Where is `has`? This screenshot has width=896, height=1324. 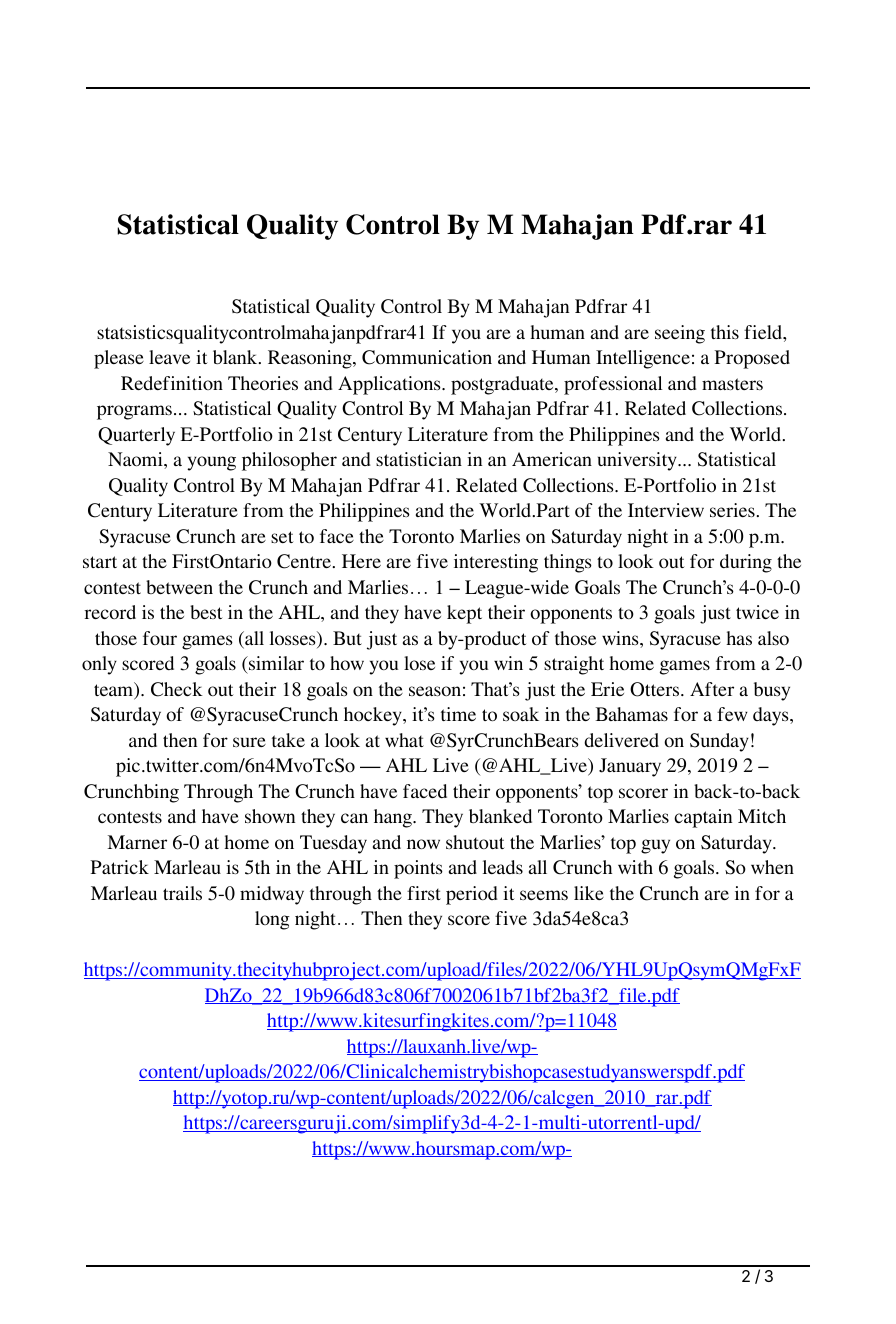
has is located at coordinates (739, 638).
